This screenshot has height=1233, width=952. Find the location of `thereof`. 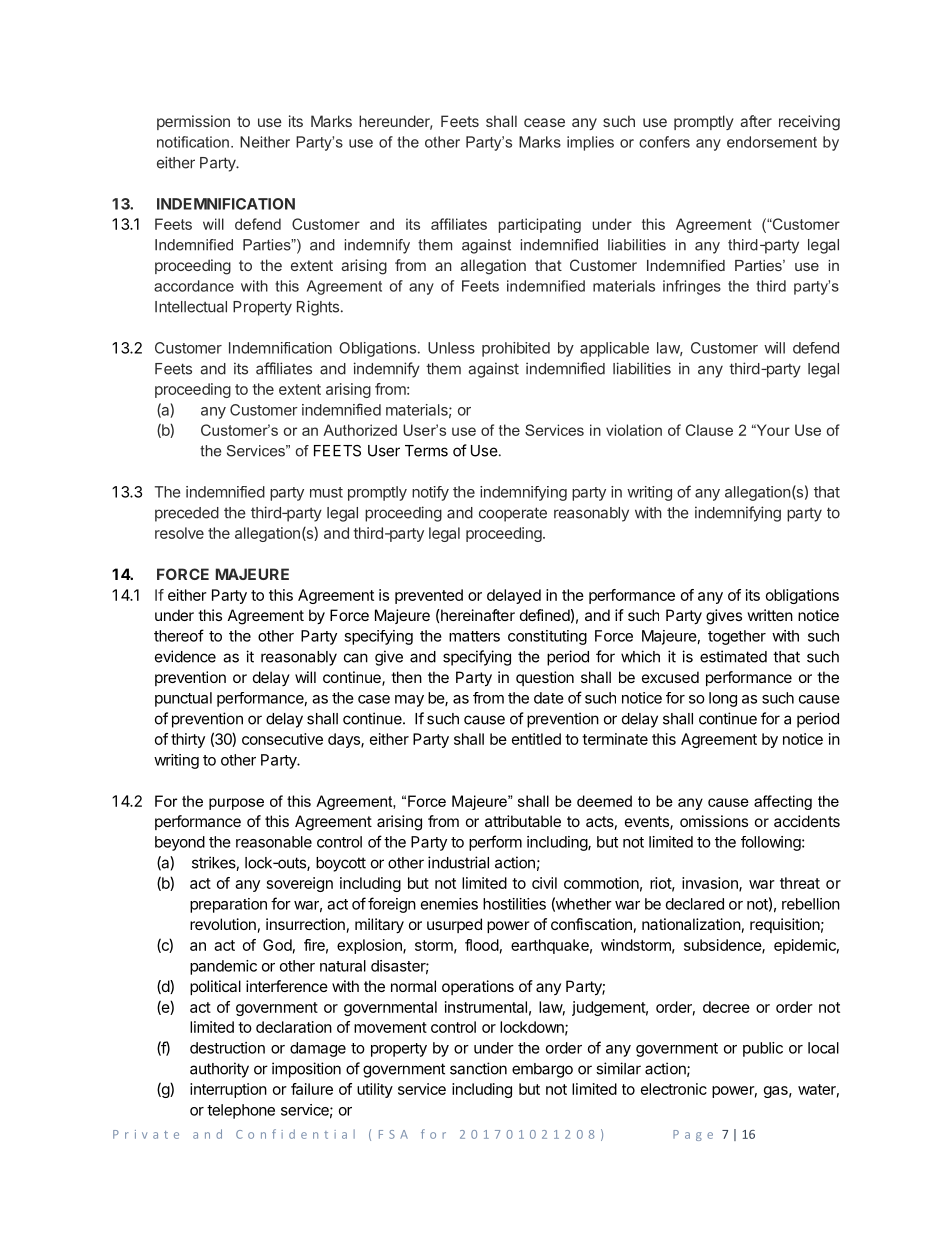

thereof is located at coordinates (179, 635).
